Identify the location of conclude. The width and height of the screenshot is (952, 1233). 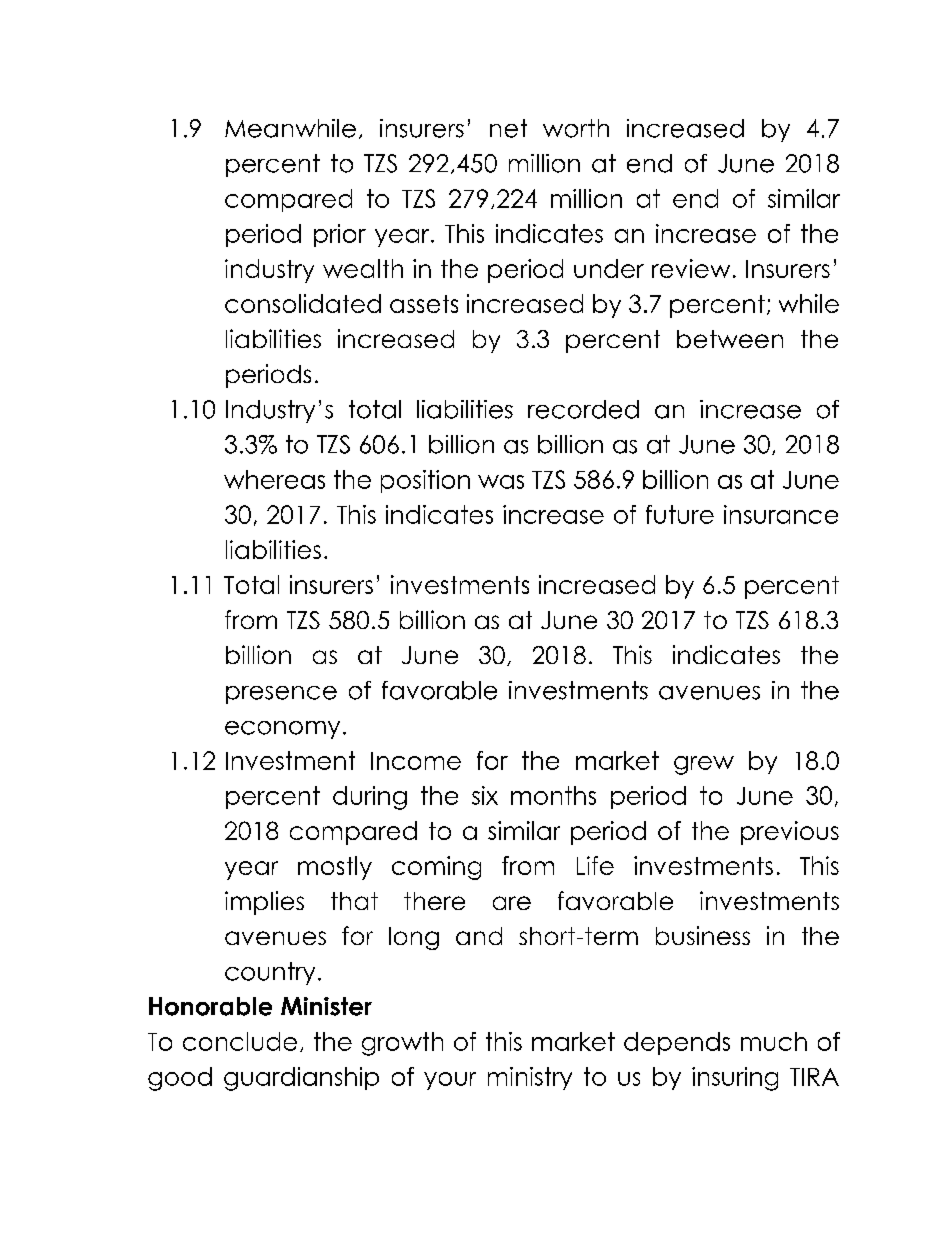
(240, 1041).
